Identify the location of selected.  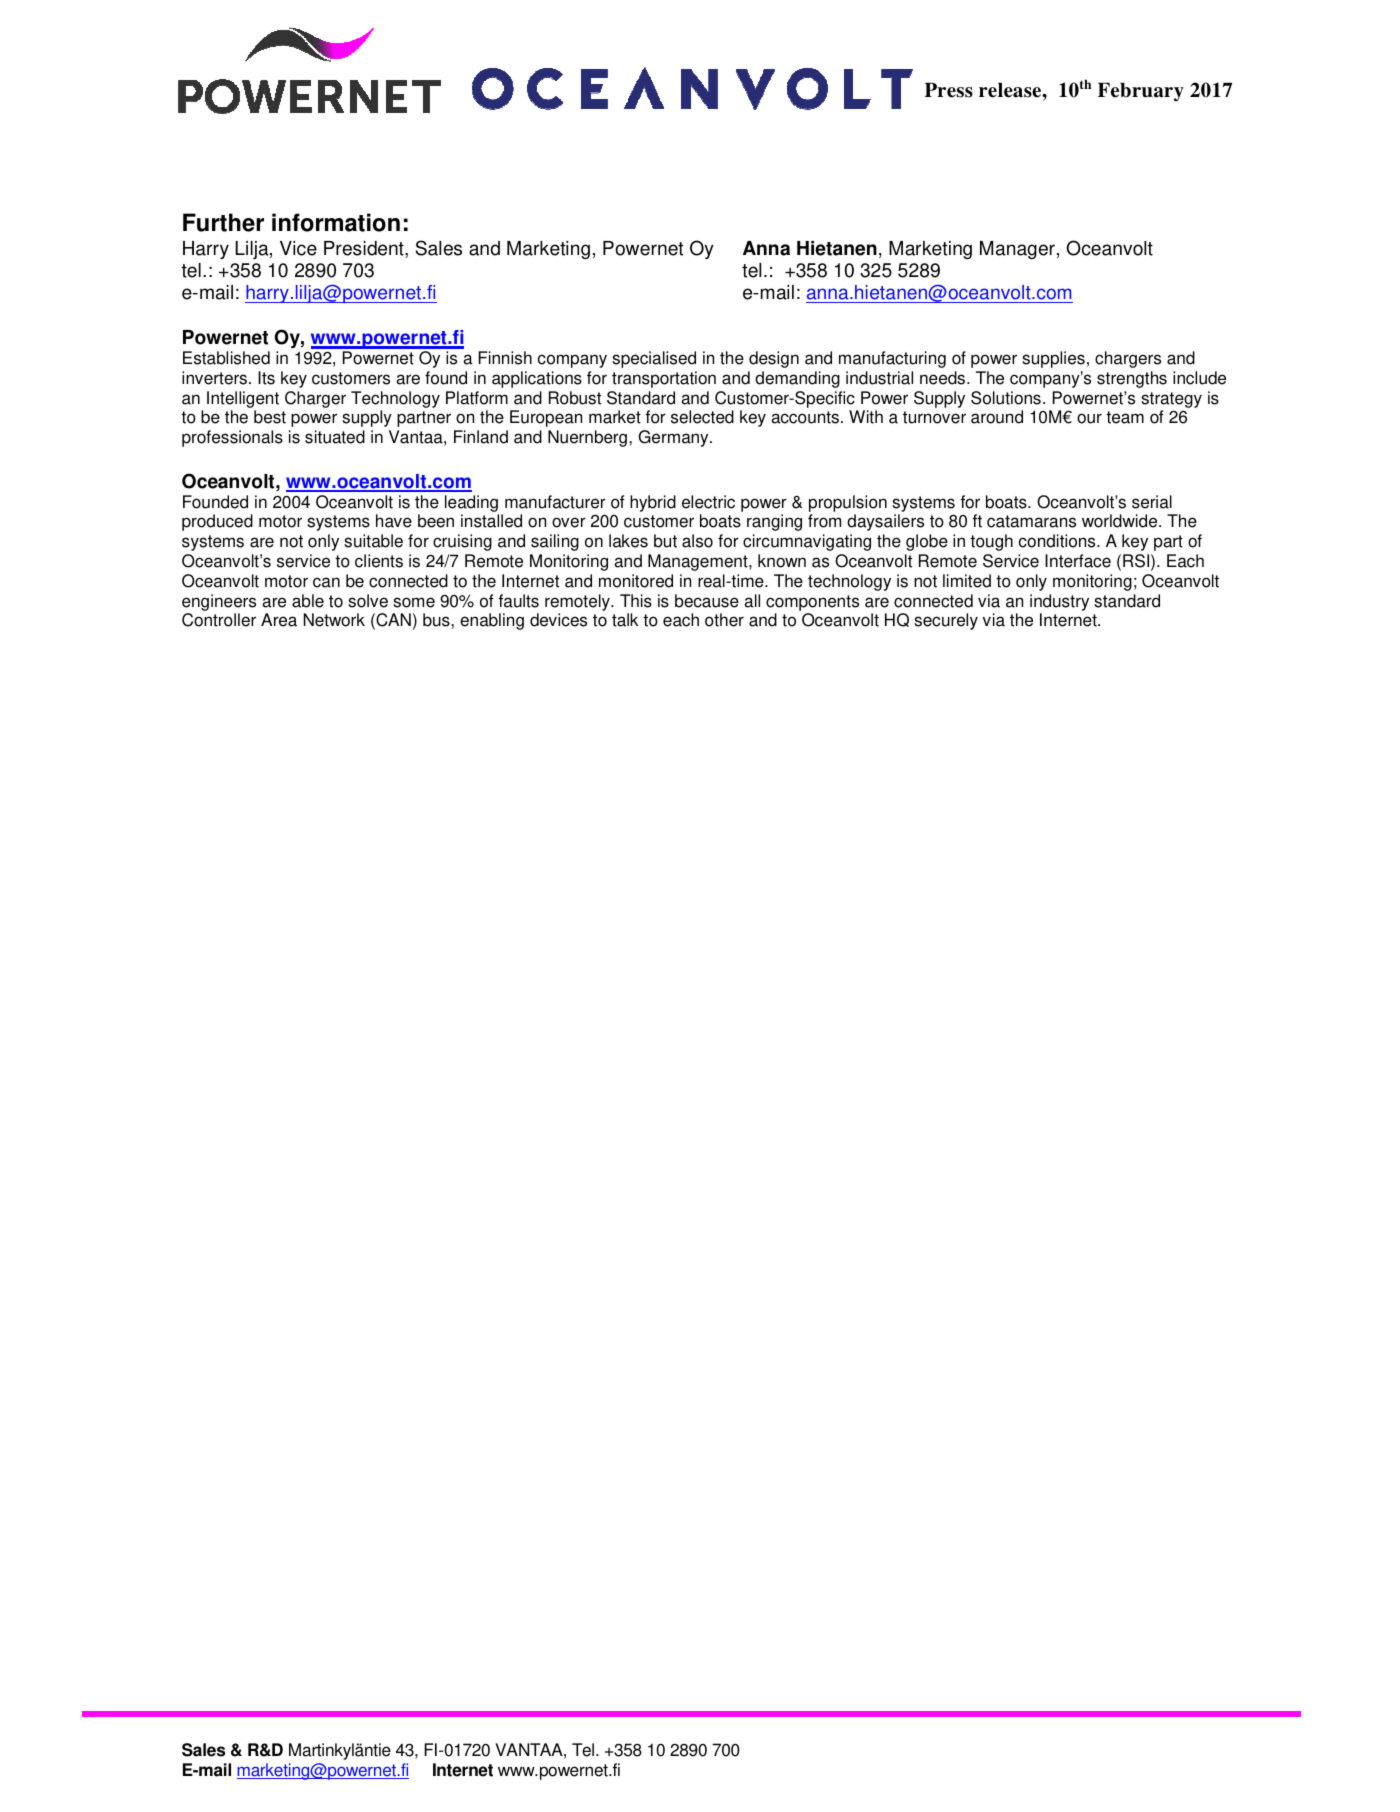
(702, 417).
